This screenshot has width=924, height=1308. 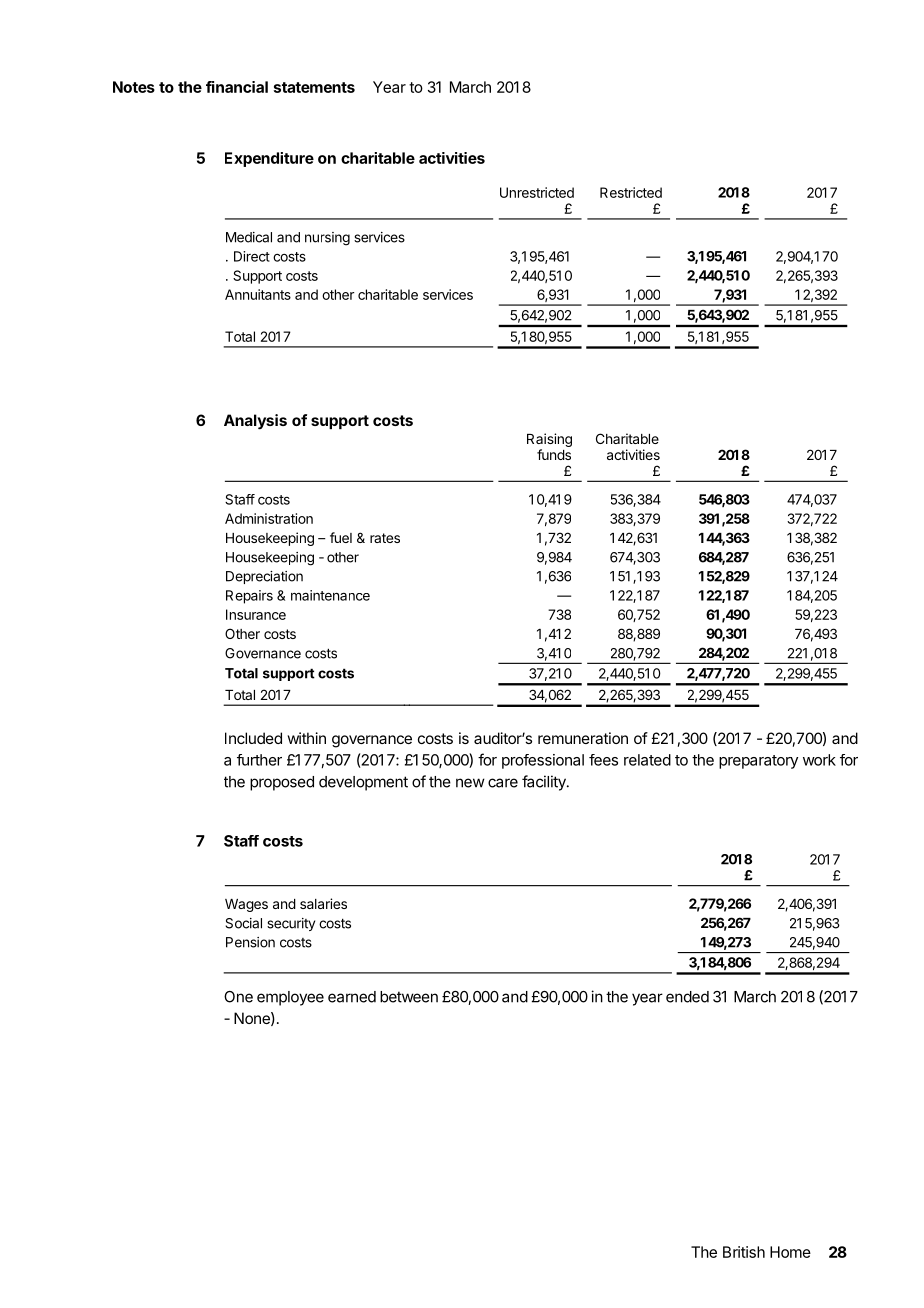 I want to click on statements, so click(x=314, y=87).
